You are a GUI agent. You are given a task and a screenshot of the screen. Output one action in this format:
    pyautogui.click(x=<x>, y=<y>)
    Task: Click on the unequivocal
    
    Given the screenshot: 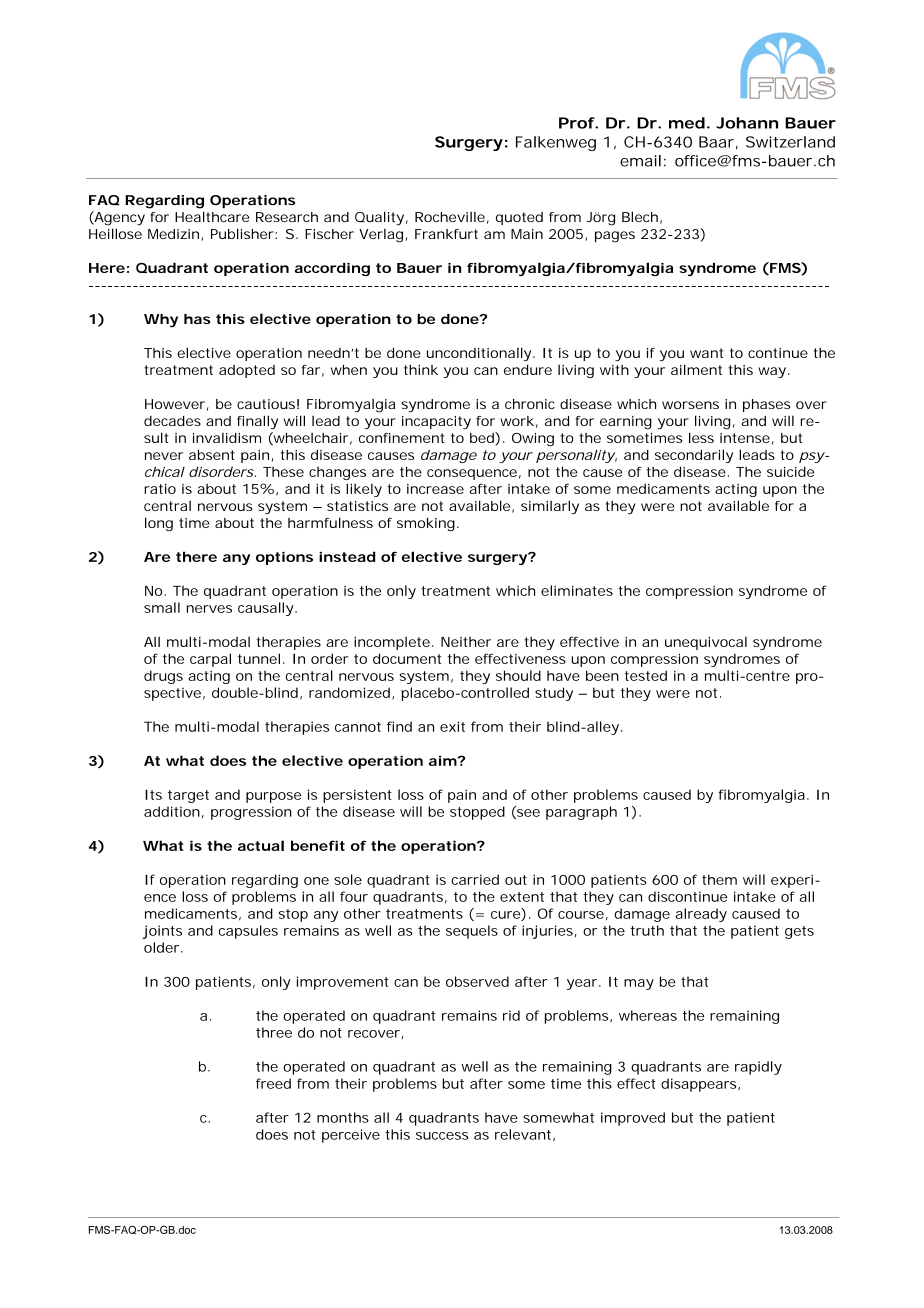 What is the action you would take?
    pyautogui.click(x=706, y=643)
